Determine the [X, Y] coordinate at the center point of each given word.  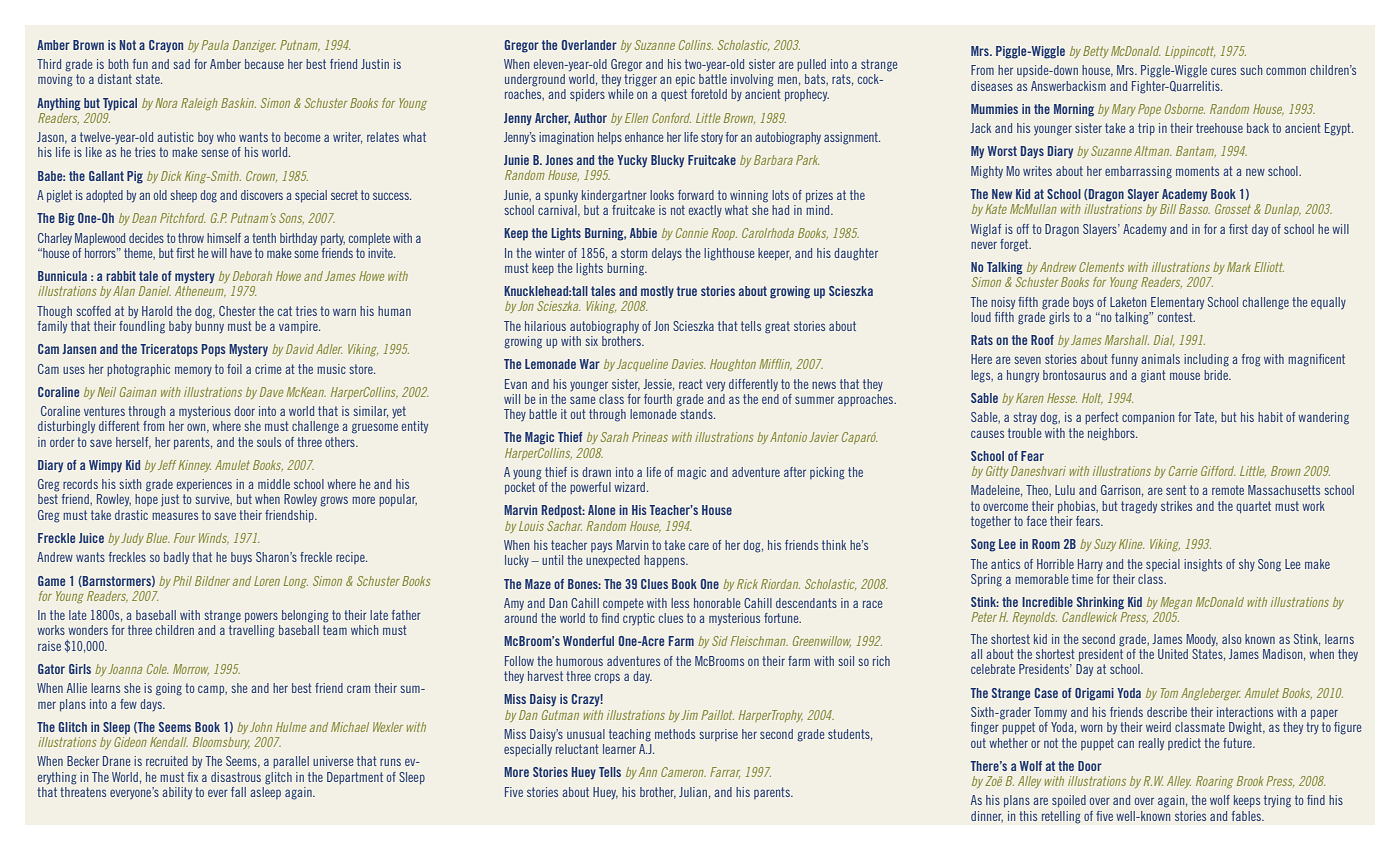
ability [177, 793]
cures [1223, 71]
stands [697, 414]
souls [269, 442]
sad [181, 64]
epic [685, 80]
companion [1148, 418]
